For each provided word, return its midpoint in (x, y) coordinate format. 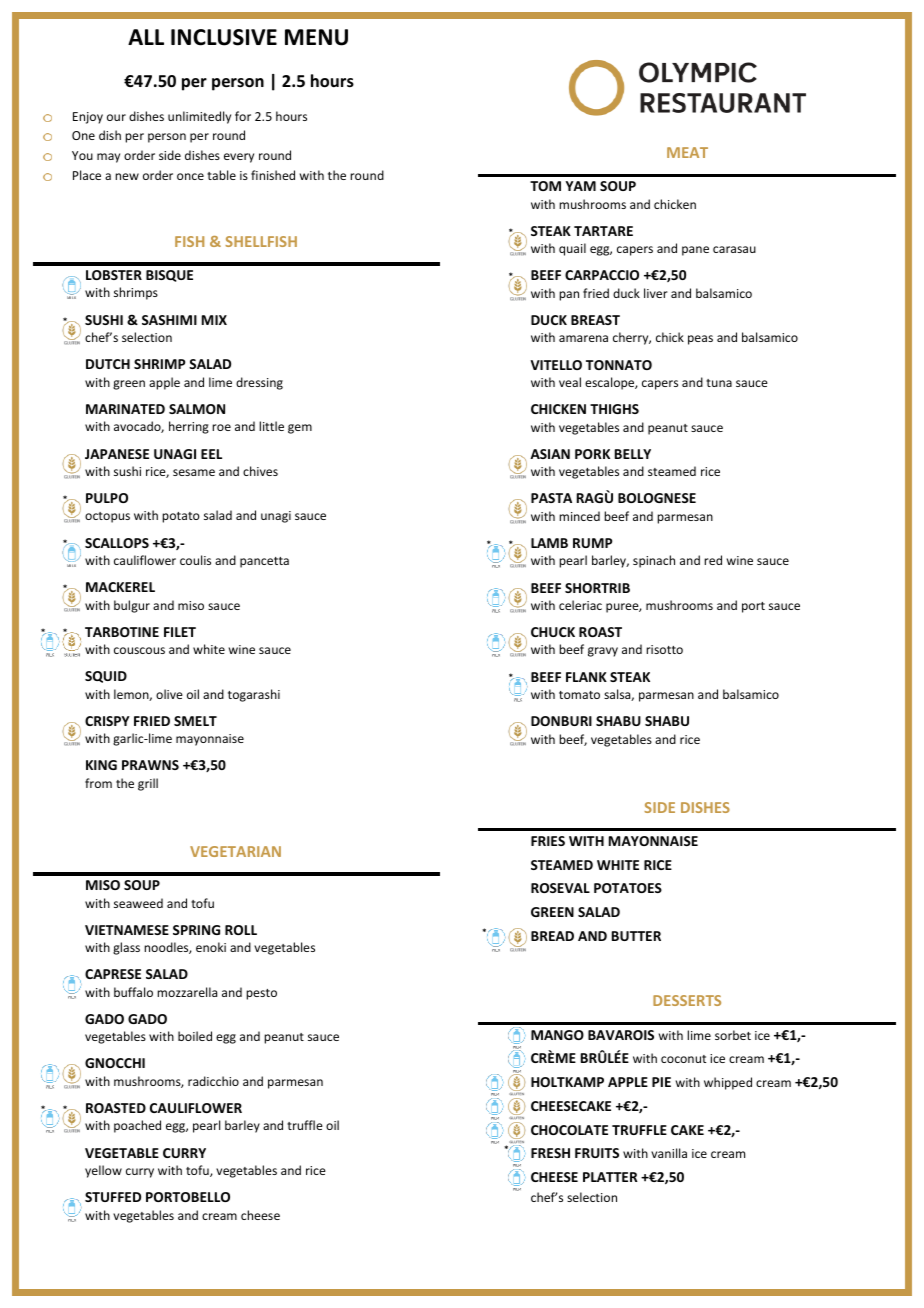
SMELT (195, 721)
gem (300, 429)
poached (137, 1126)
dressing (259, 383)
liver (656, 293)
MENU (316, 37)
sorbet (733, 1035)
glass (126, 948)
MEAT (687, 152)
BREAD (552, 936)
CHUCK (553, 632)
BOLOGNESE (657, 498)
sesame (194, 472)
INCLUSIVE (224, 37)
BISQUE (169, 276)
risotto (664, 649)
